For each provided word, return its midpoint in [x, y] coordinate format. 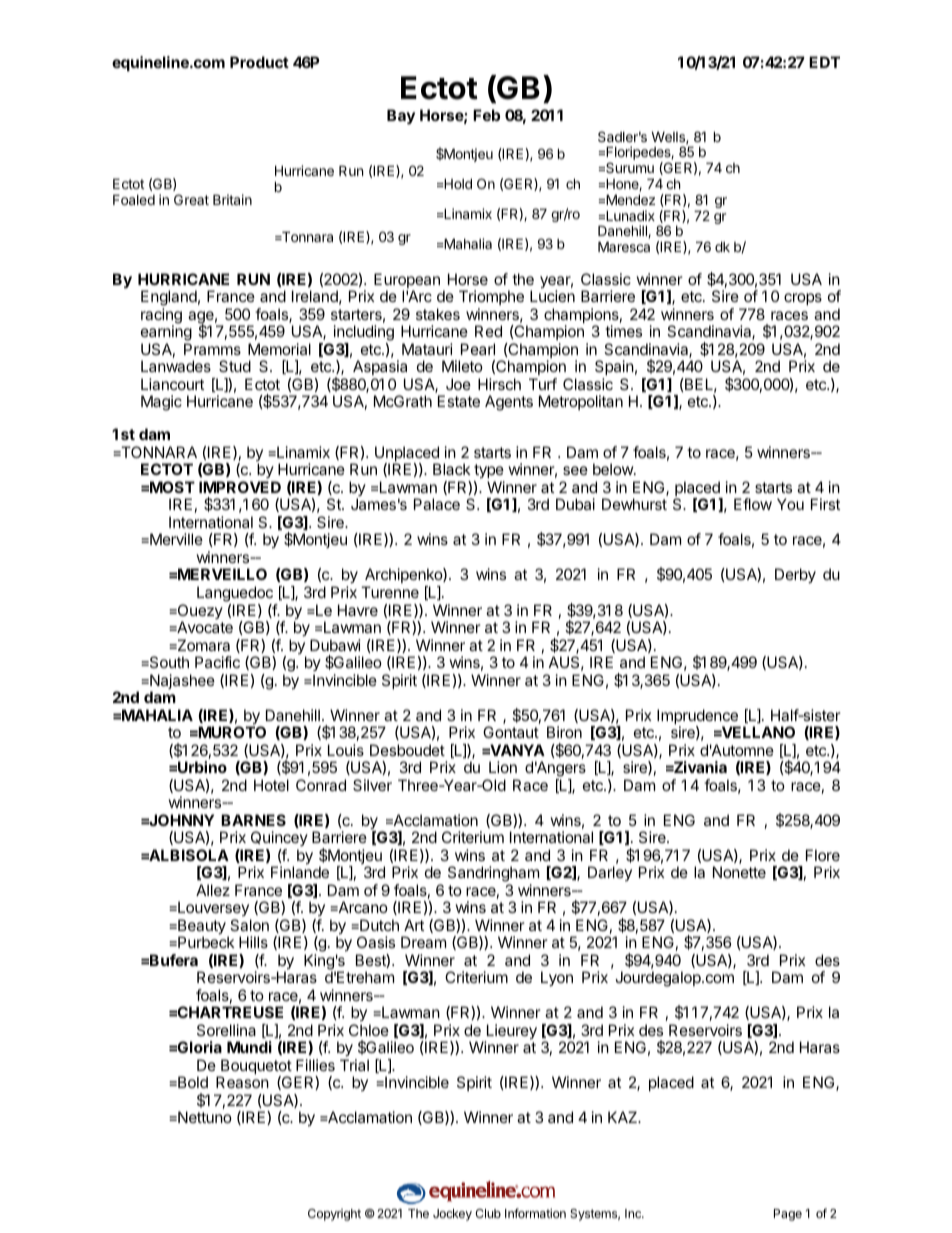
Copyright [334, 1215]
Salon [249, 925]
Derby [795, 576]
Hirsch [499, 384]
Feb [486, 115]
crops [803, 299]
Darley [610, 873]
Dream [423, 942]
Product [259, 62]
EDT [824, 62]
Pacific [217, 662]
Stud [235, 366]
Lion [503, 767]
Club [488, 1213]
